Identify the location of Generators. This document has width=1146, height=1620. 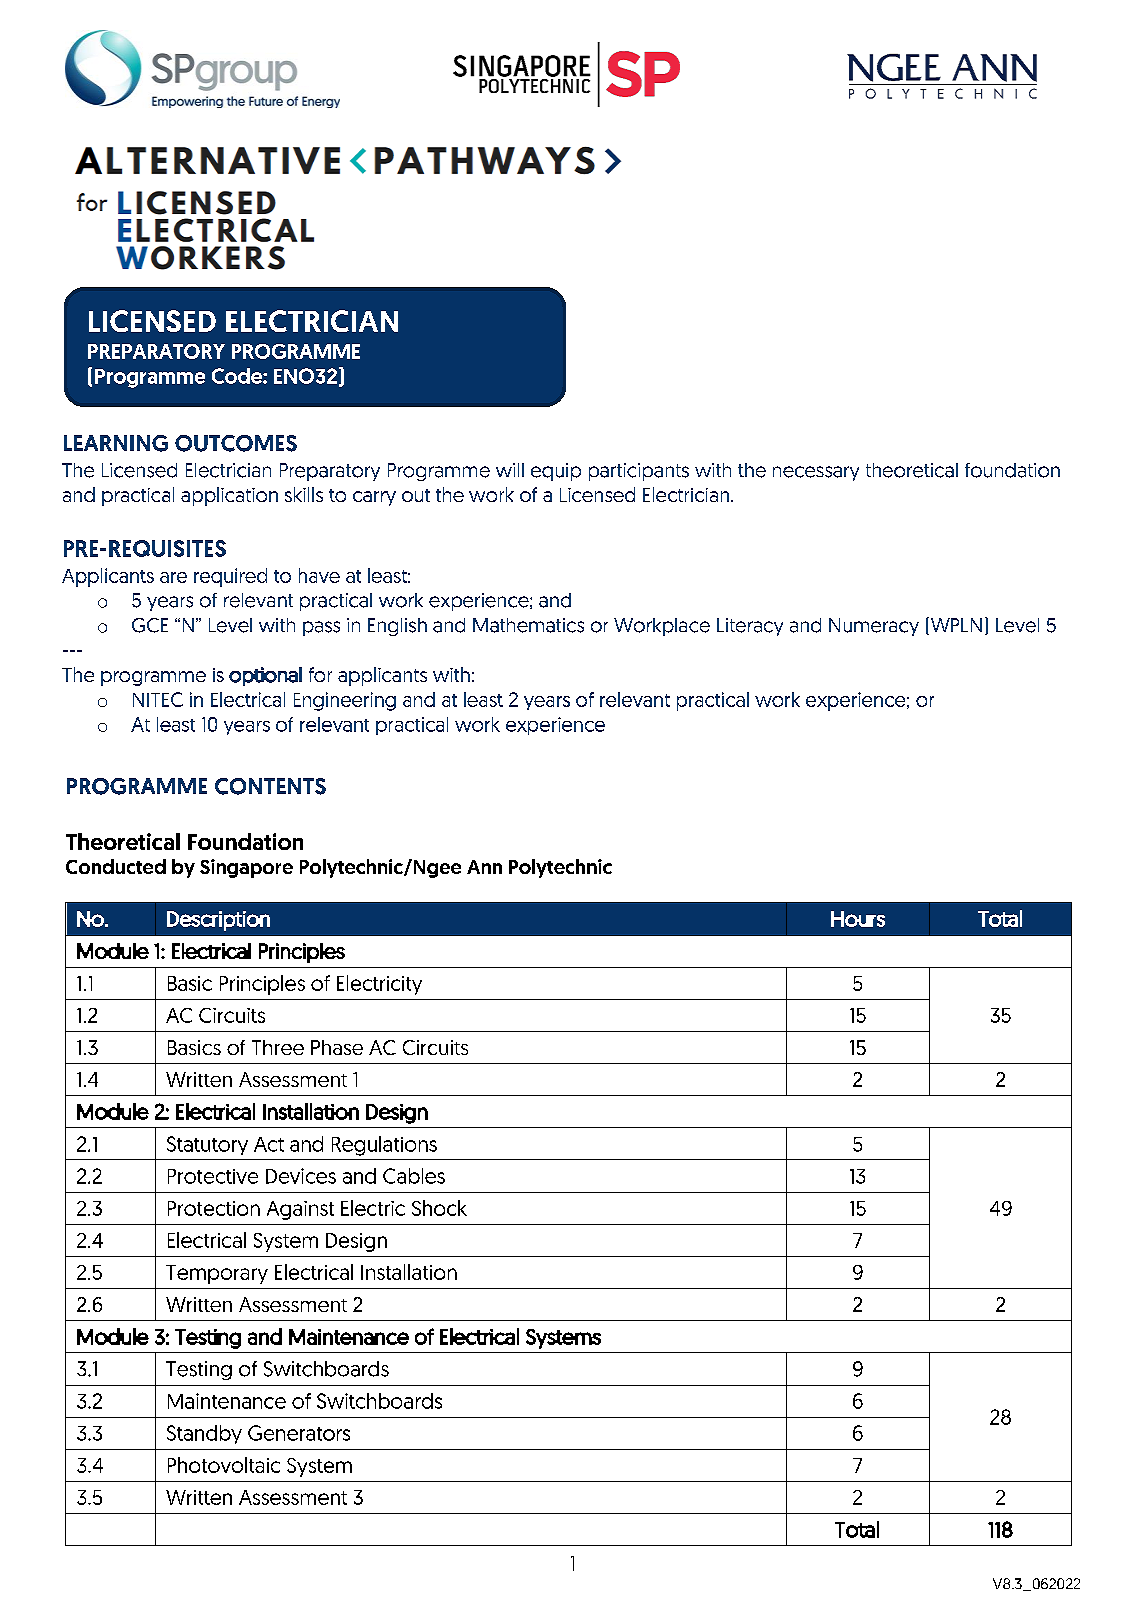
(299, 1433).
